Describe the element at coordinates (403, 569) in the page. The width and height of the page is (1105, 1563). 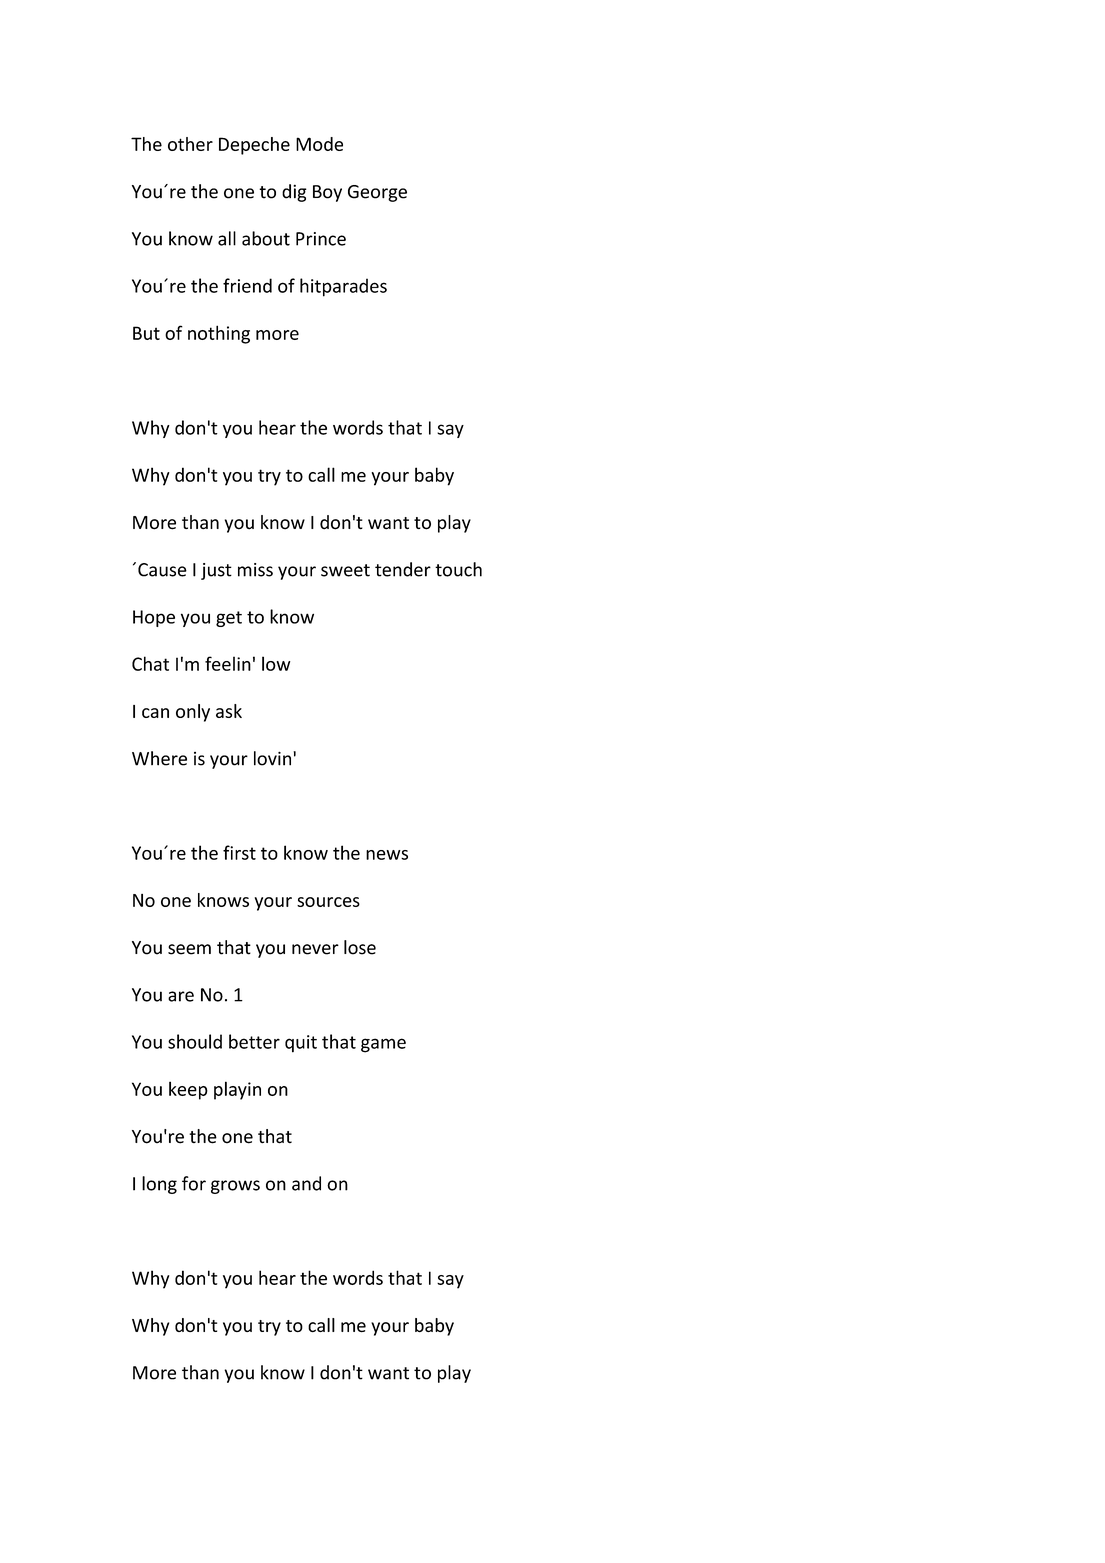
I see `tender` at that location.
